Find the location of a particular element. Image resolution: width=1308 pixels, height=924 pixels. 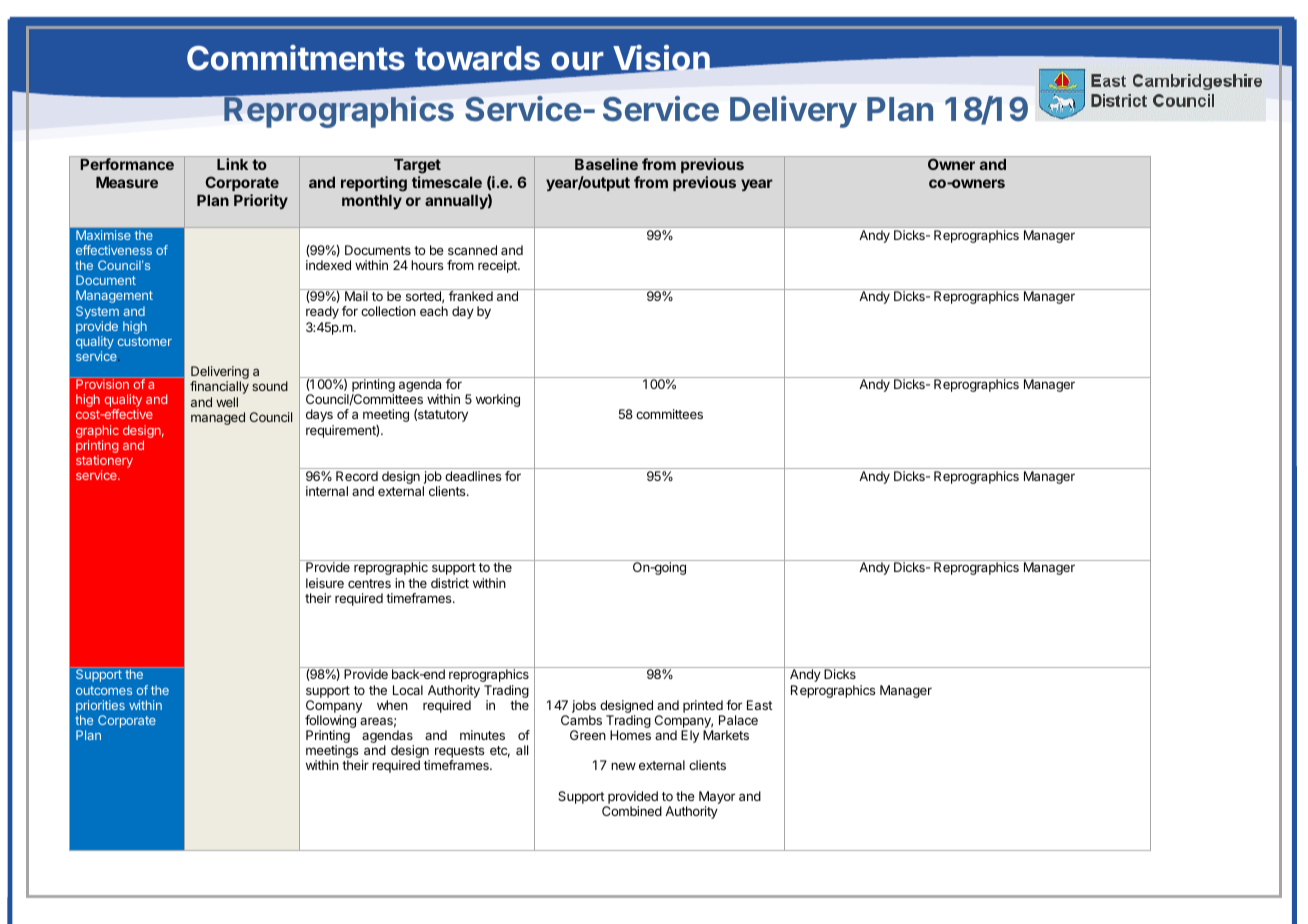

requests is located at coordinates (459, 753).
